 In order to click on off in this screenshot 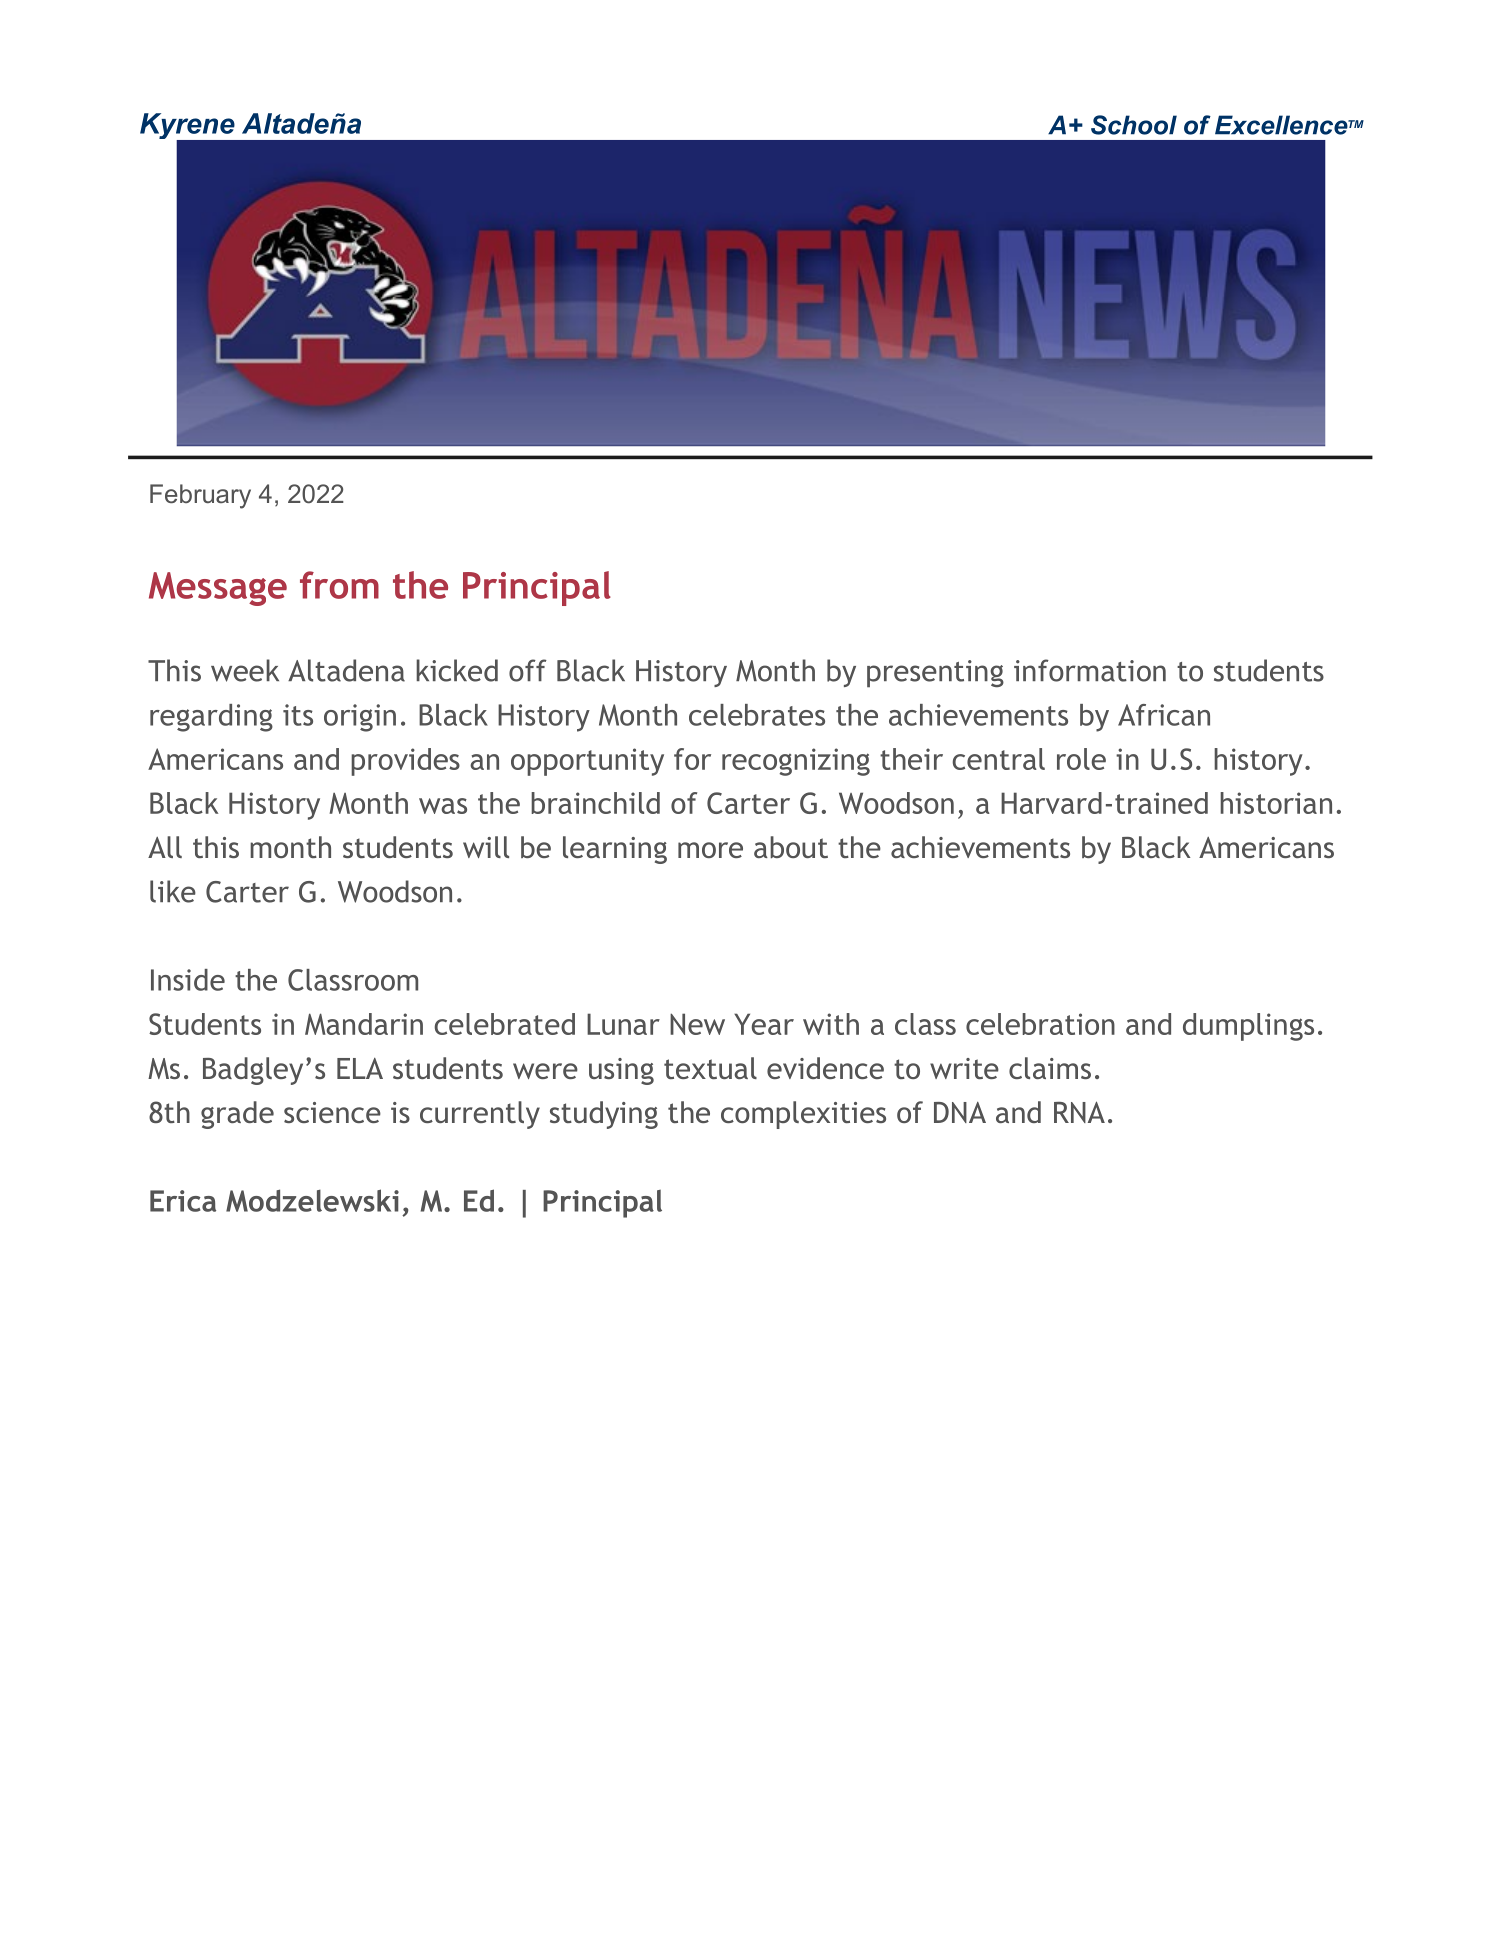, I will do `click(528, 670)`.
